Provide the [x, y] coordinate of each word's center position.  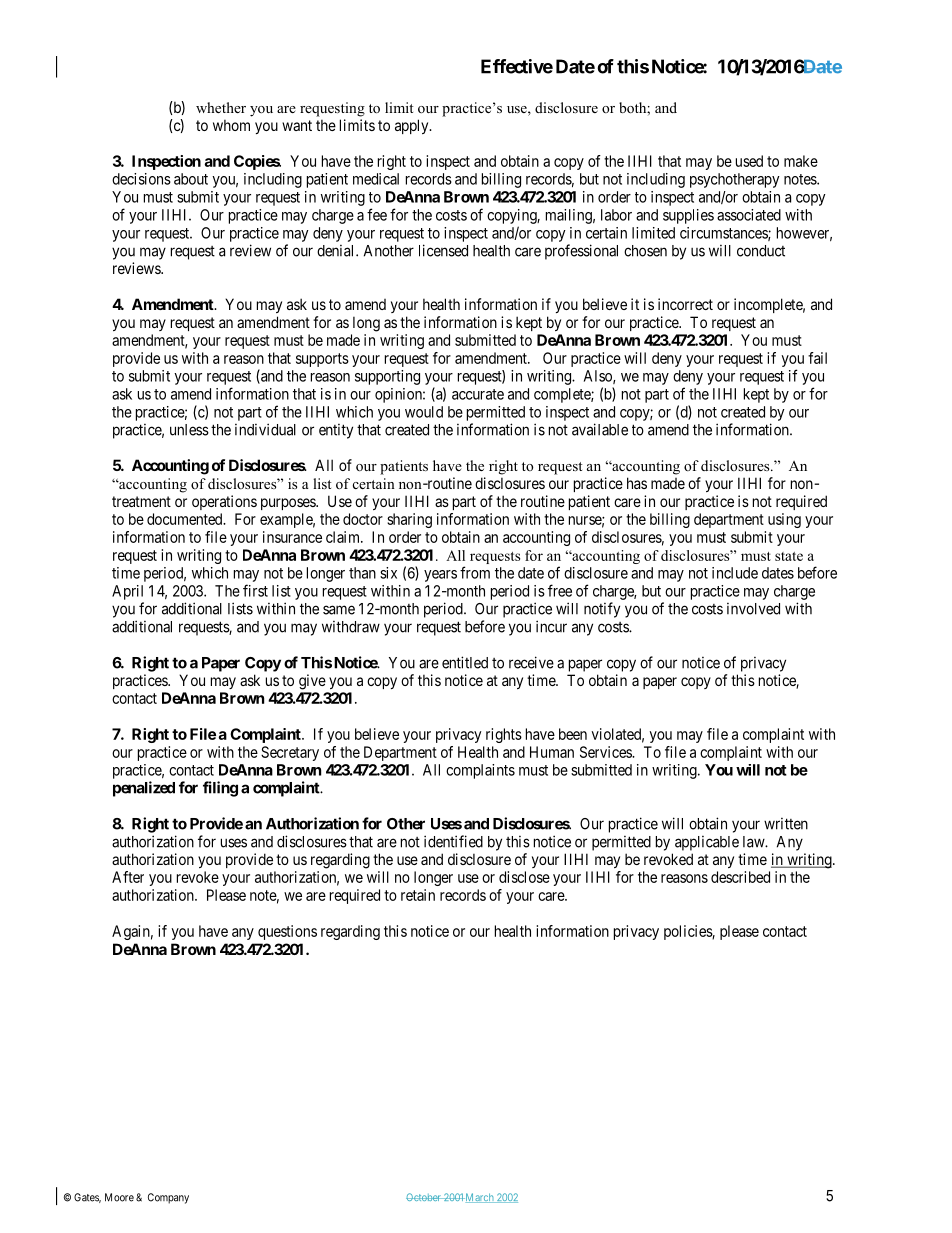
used [749, 161]
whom [231, 125]
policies [688, 932]
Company [168, 1198]
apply [413, 126]
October [424, 1197]
